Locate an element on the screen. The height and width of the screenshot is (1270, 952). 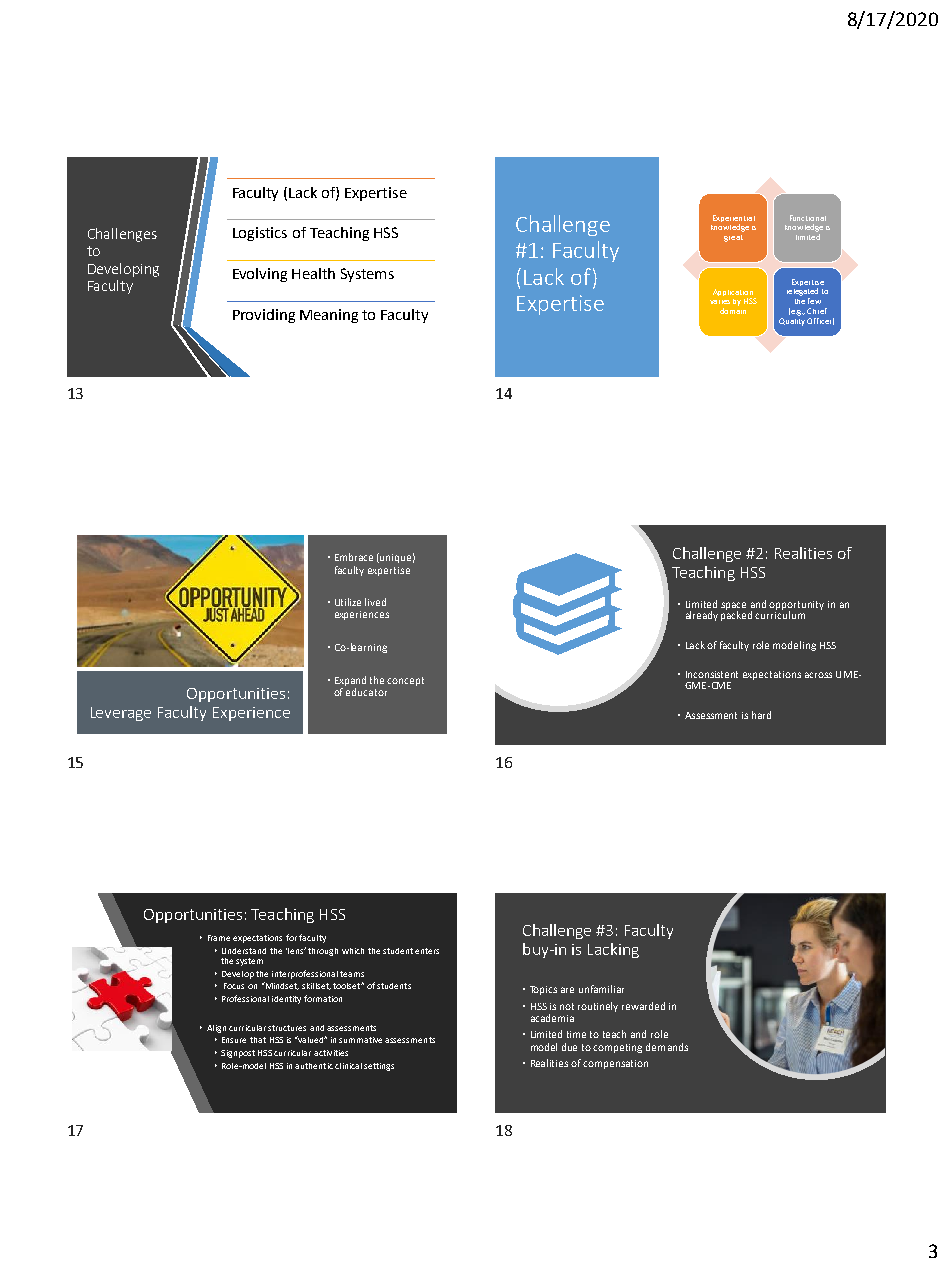
packed is located at coordinates (736, 614).
